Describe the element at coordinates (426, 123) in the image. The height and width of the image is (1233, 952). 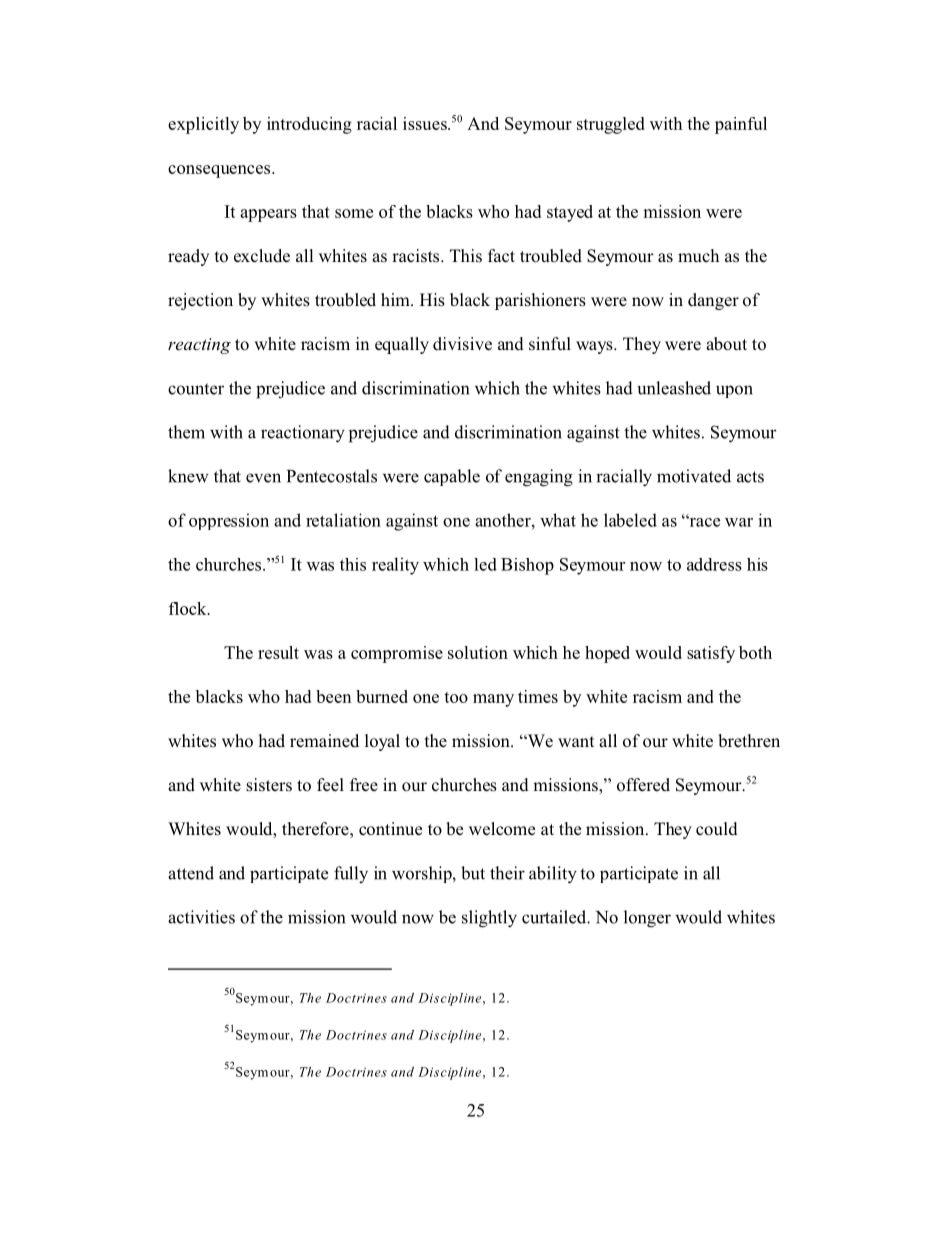
I see `issues` at that location.
